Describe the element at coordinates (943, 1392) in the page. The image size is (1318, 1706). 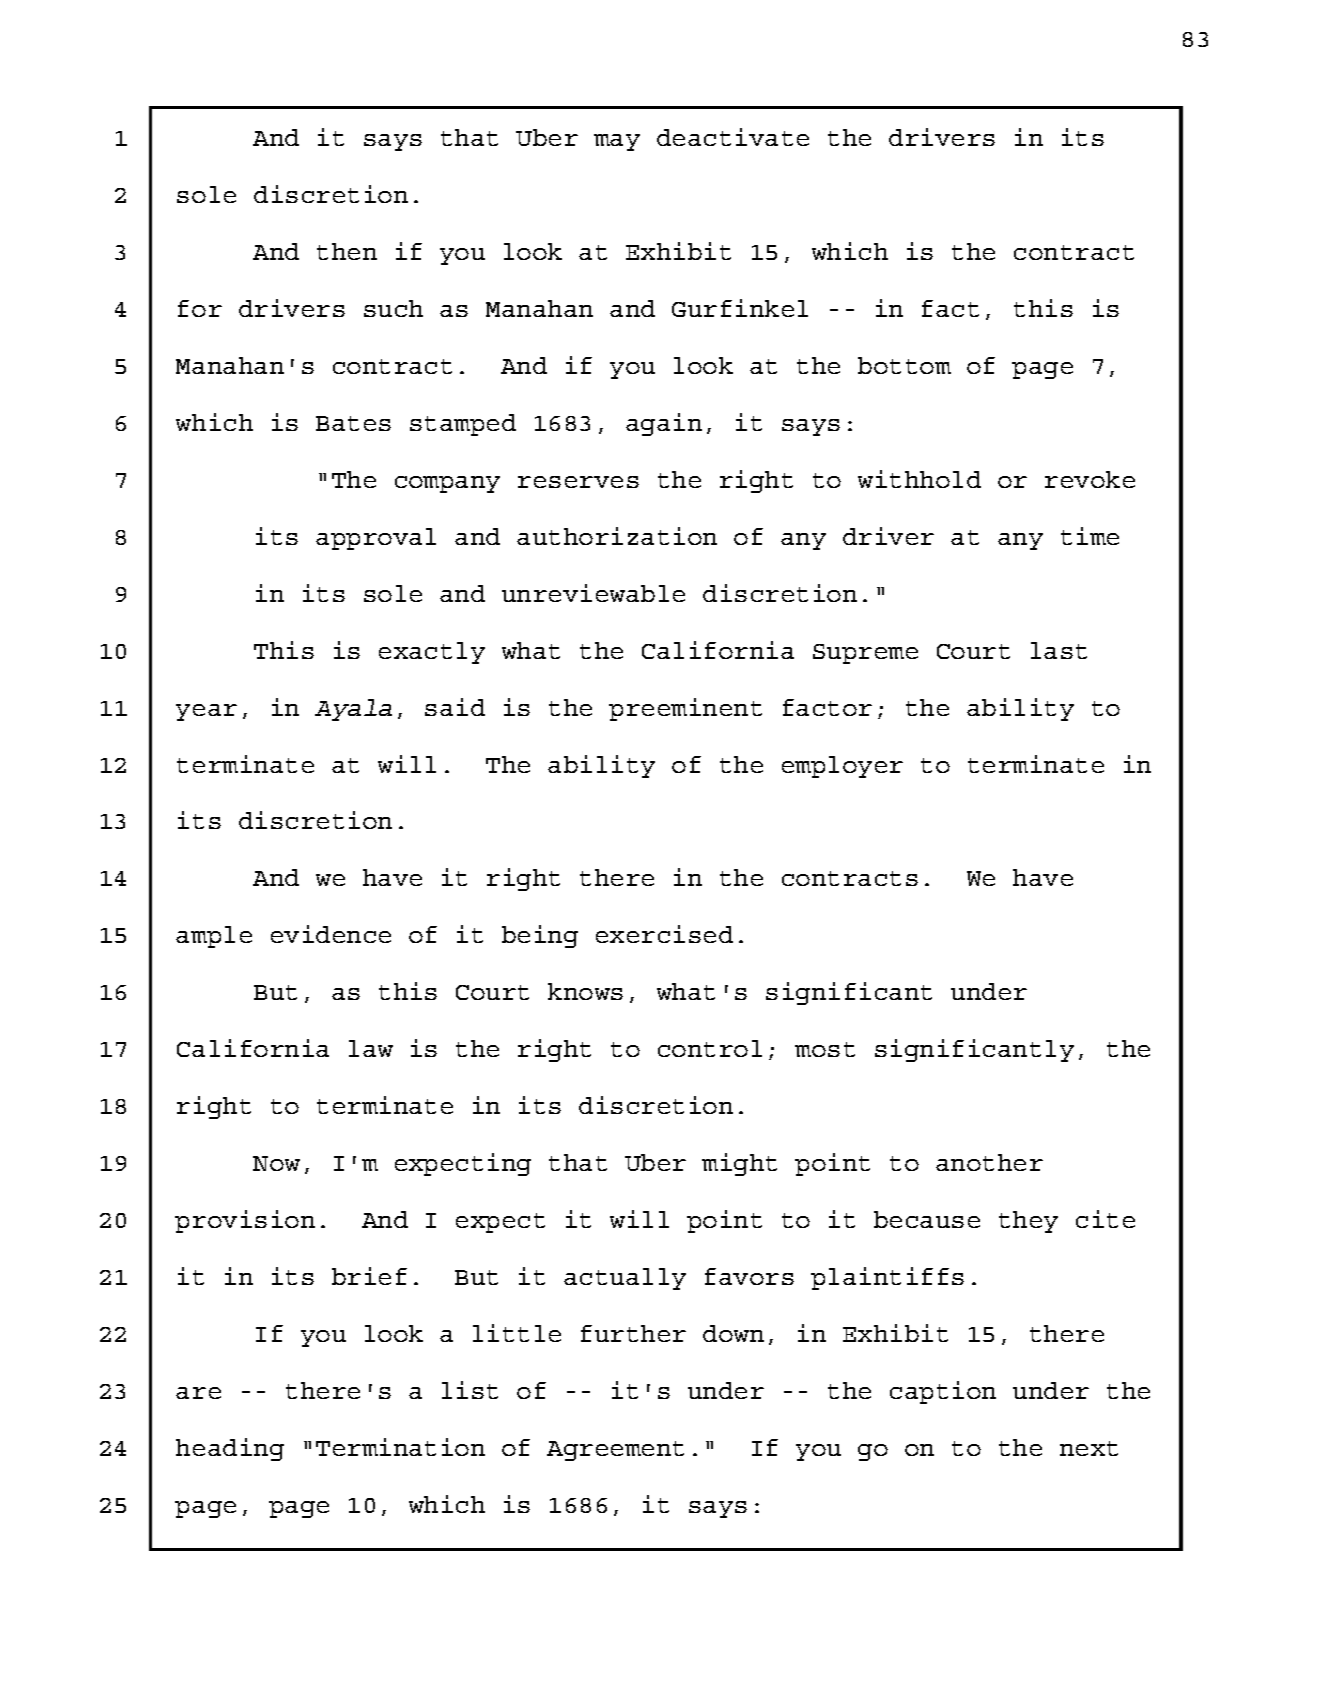
I see `caption` at that location.
